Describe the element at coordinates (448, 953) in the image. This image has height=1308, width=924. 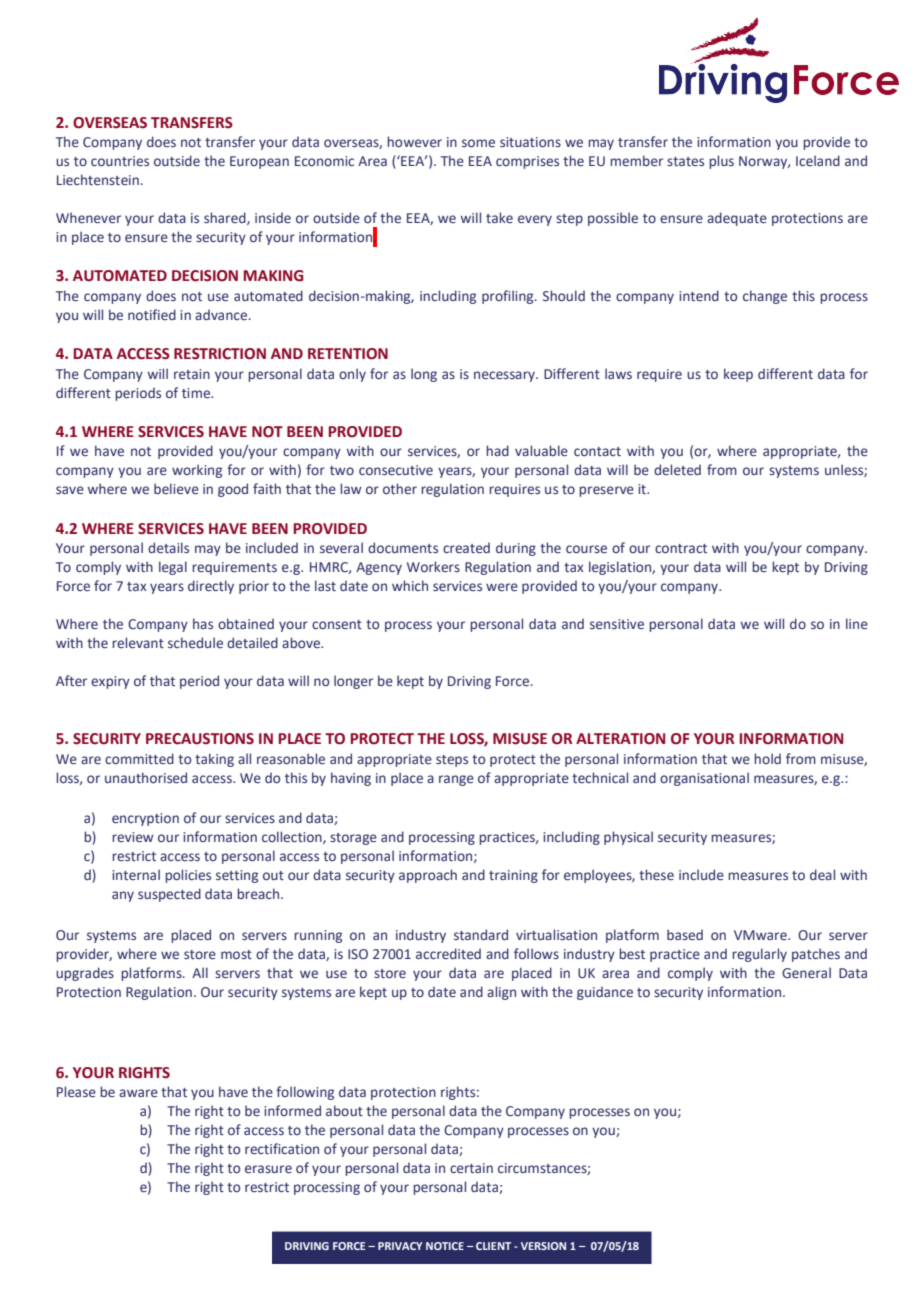
I see `accredited` at that location.
